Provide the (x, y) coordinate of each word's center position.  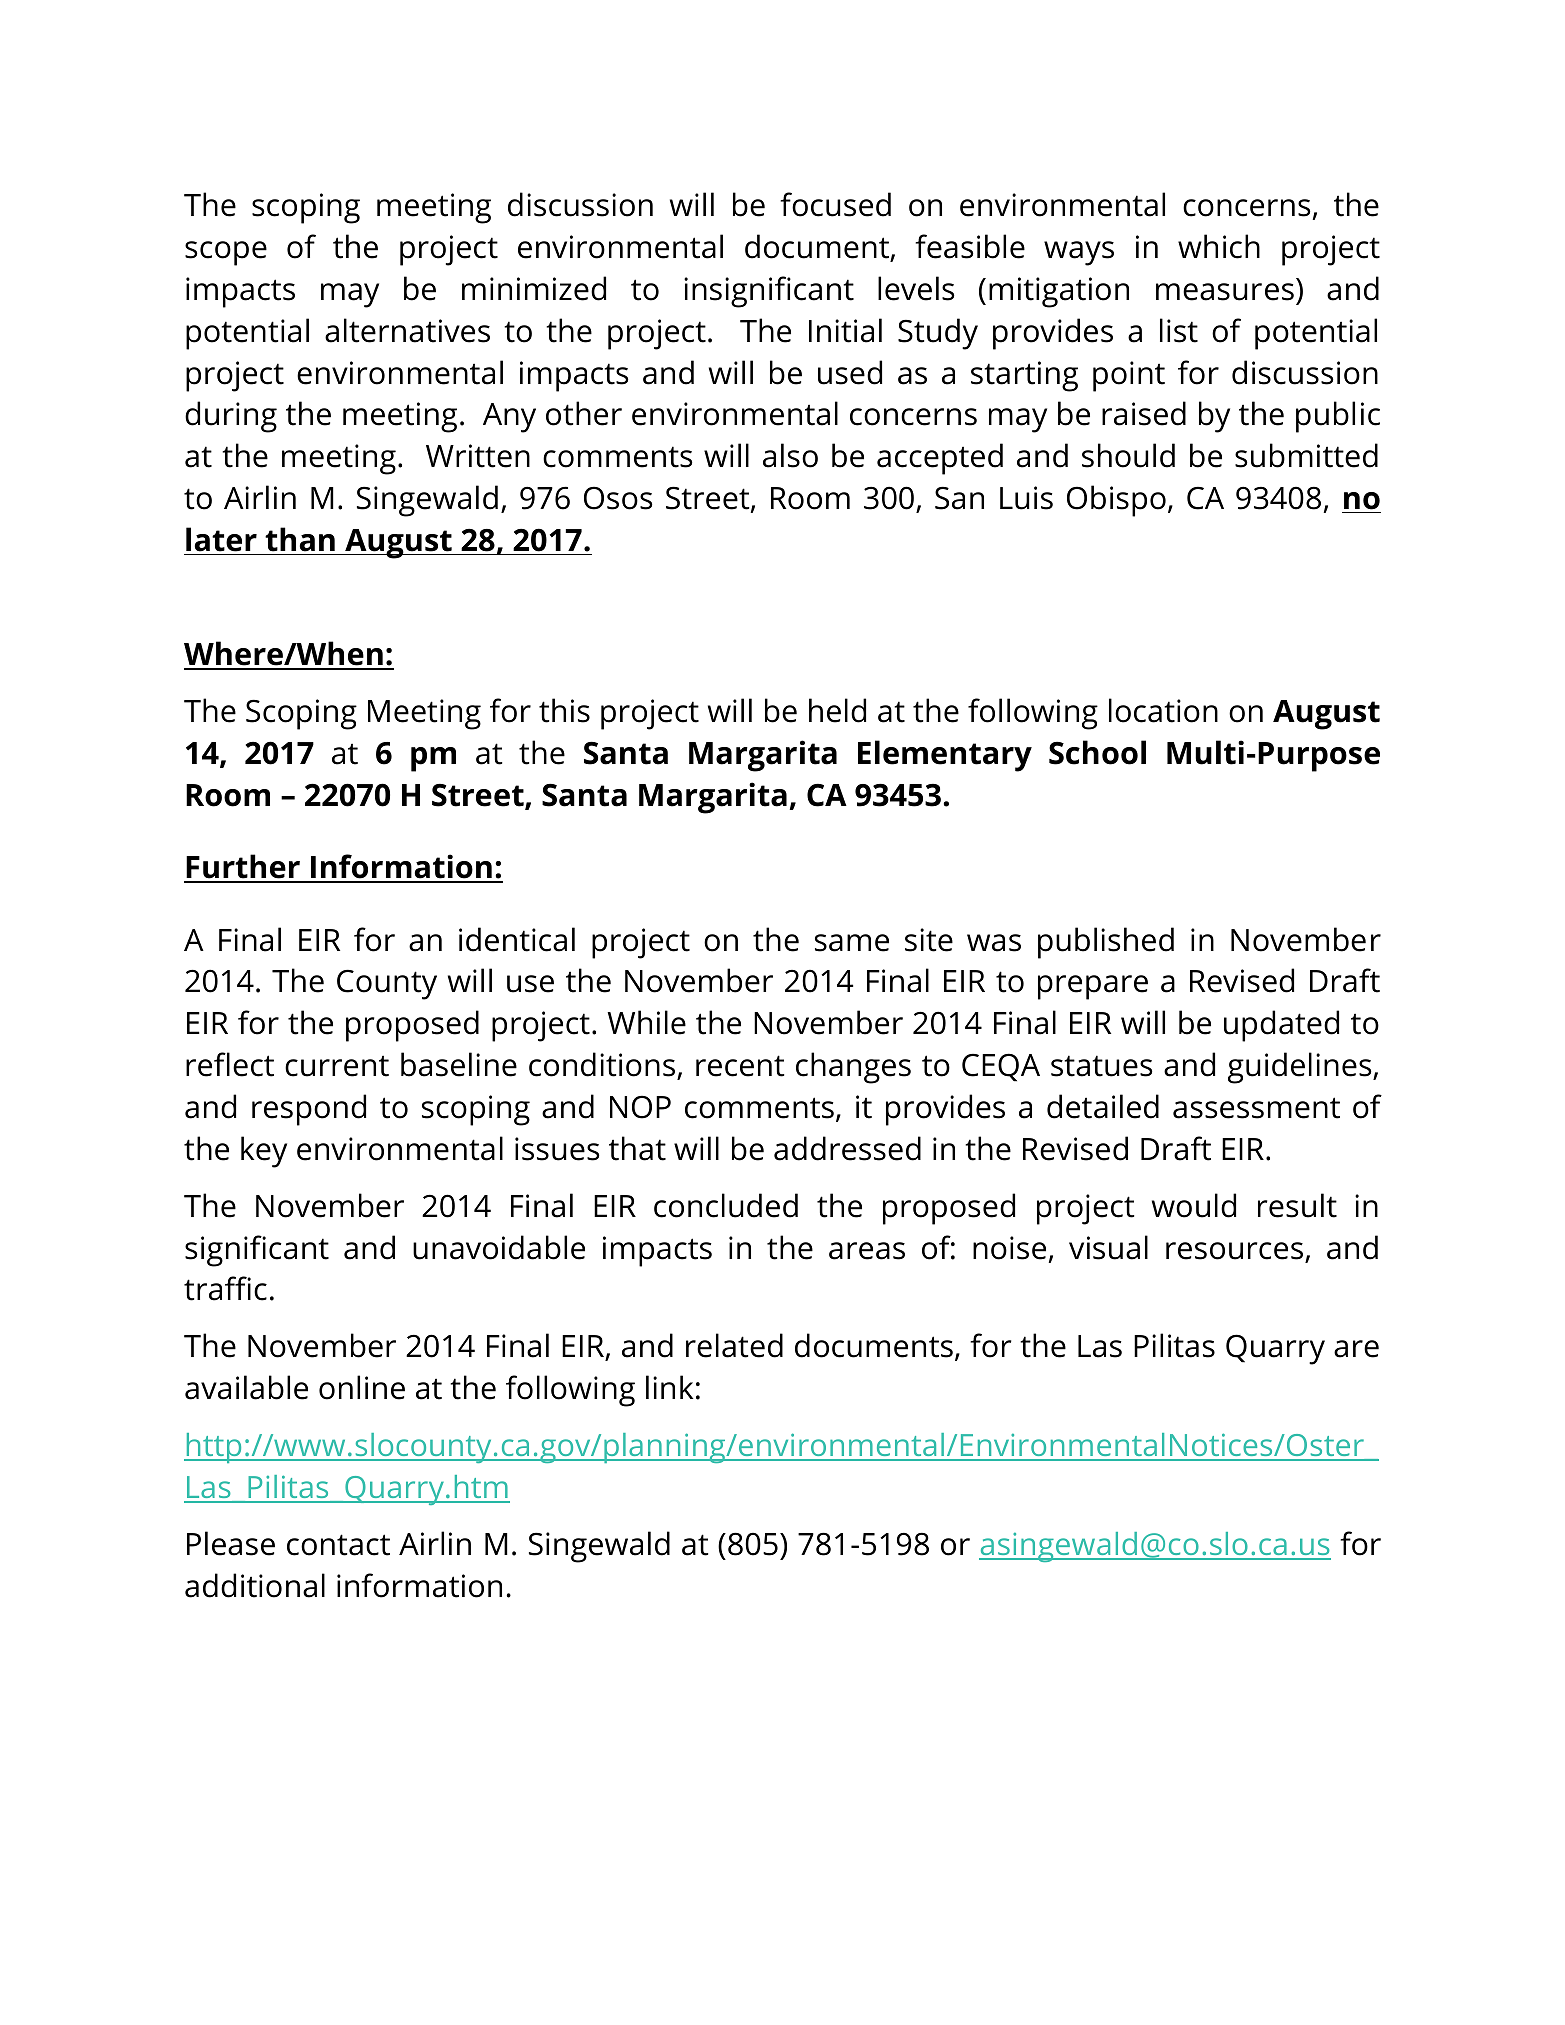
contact (338, 1545)
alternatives (407, 330)
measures (1225, 292)
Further (243, 868)
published (1106, 943)
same (852, 943)
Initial (845, 330)
